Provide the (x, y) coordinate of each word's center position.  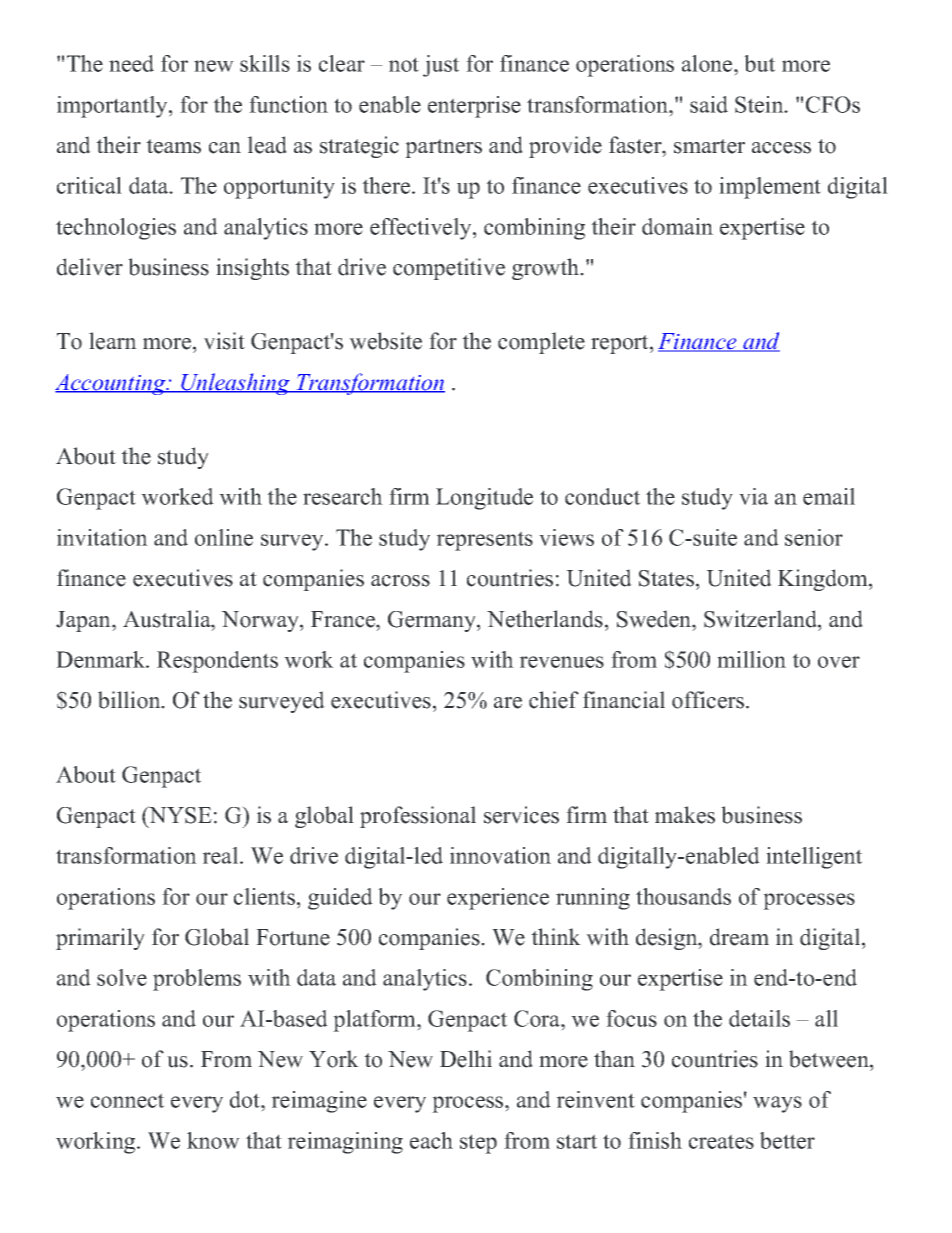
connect (127, 1100)
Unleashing (235, 384)
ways (777, 1104)
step (478, 1144)
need (131, 63)
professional (418, 817)
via (753, 496)
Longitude (484, 499)
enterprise (474, 107)
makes (685, 815)
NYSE (179, 815)
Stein (760, 104)
